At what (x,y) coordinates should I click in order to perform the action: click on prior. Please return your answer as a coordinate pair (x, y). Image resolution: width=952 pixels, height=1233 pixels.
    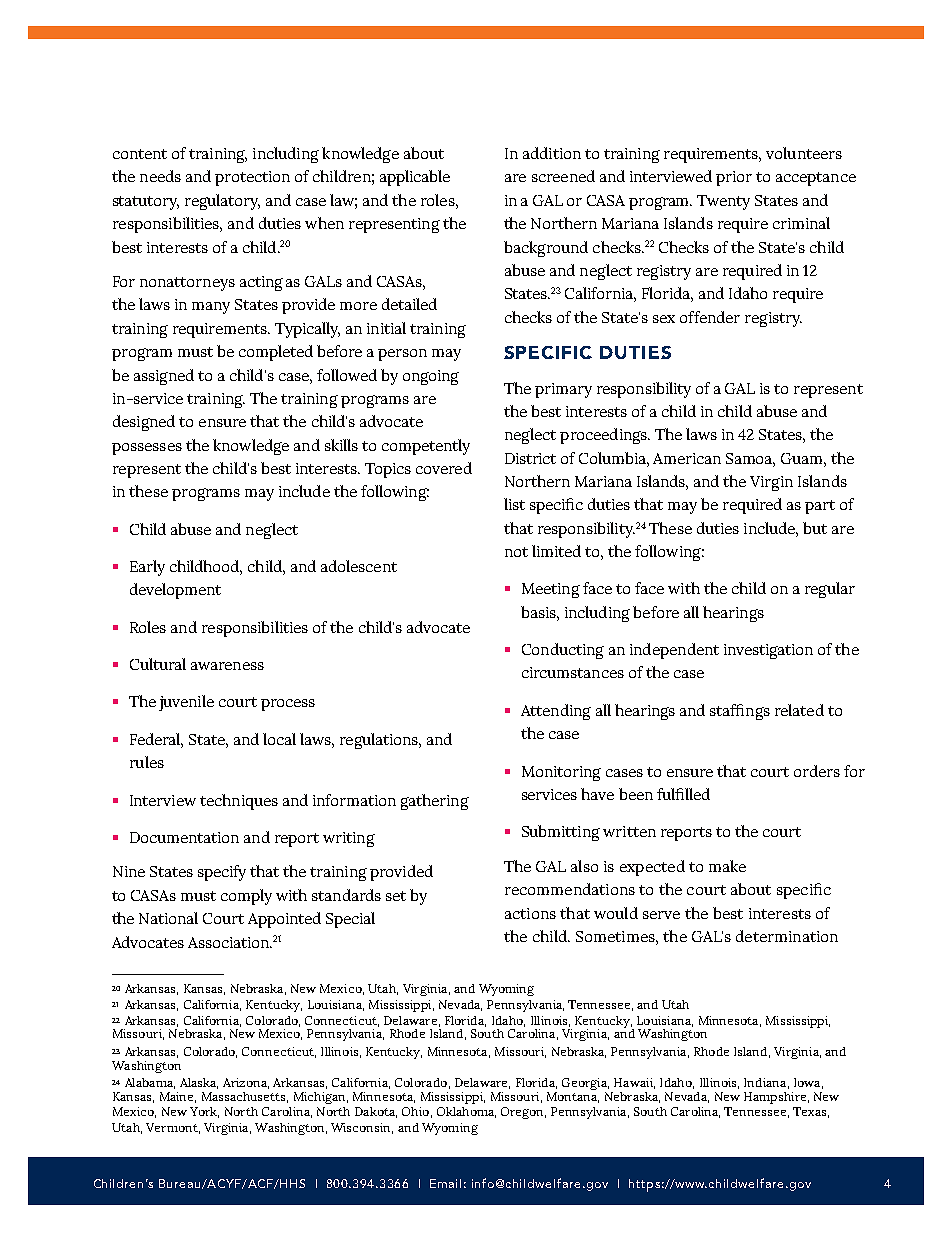
    Looking at the image, I should click on (734, 178).
